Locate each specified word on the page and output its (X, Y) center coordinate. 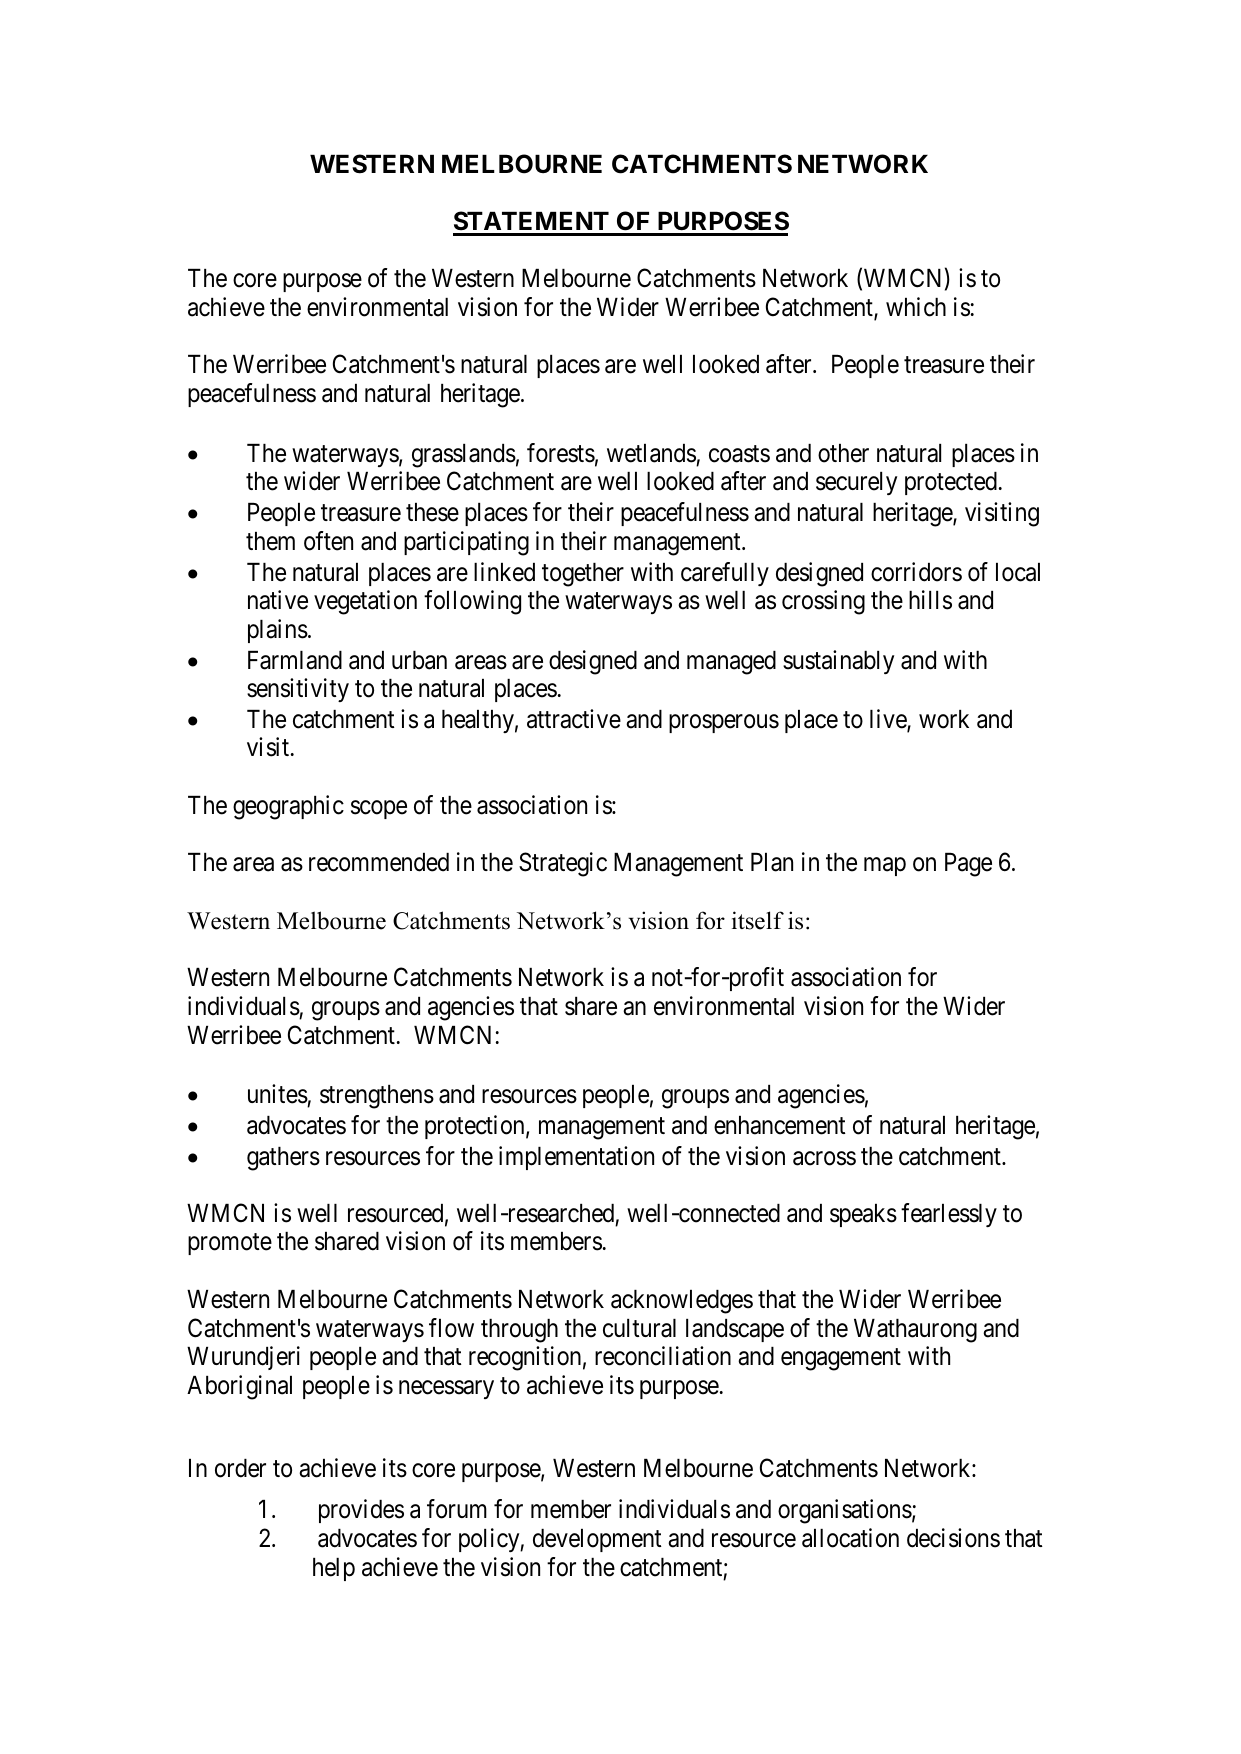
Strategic (563, 864)
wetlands (651, 453)
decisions (953, 1538)
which (916, 307)
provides (361, 1511)
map (885, 867)
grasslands (464, 456)
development (597, 1540)
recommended (379, 862)
